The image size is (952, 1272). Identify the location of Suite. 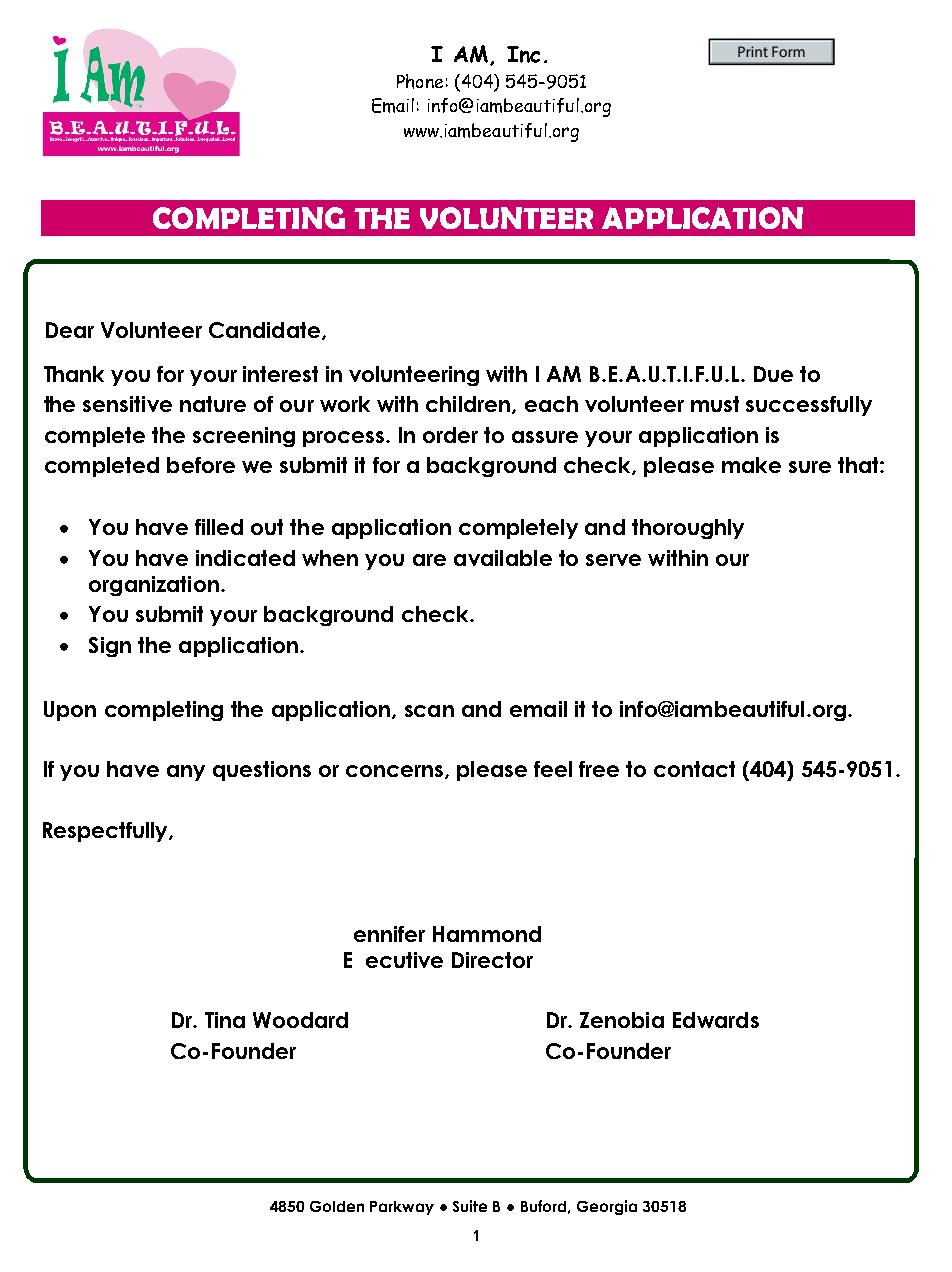
(470, 1206).
